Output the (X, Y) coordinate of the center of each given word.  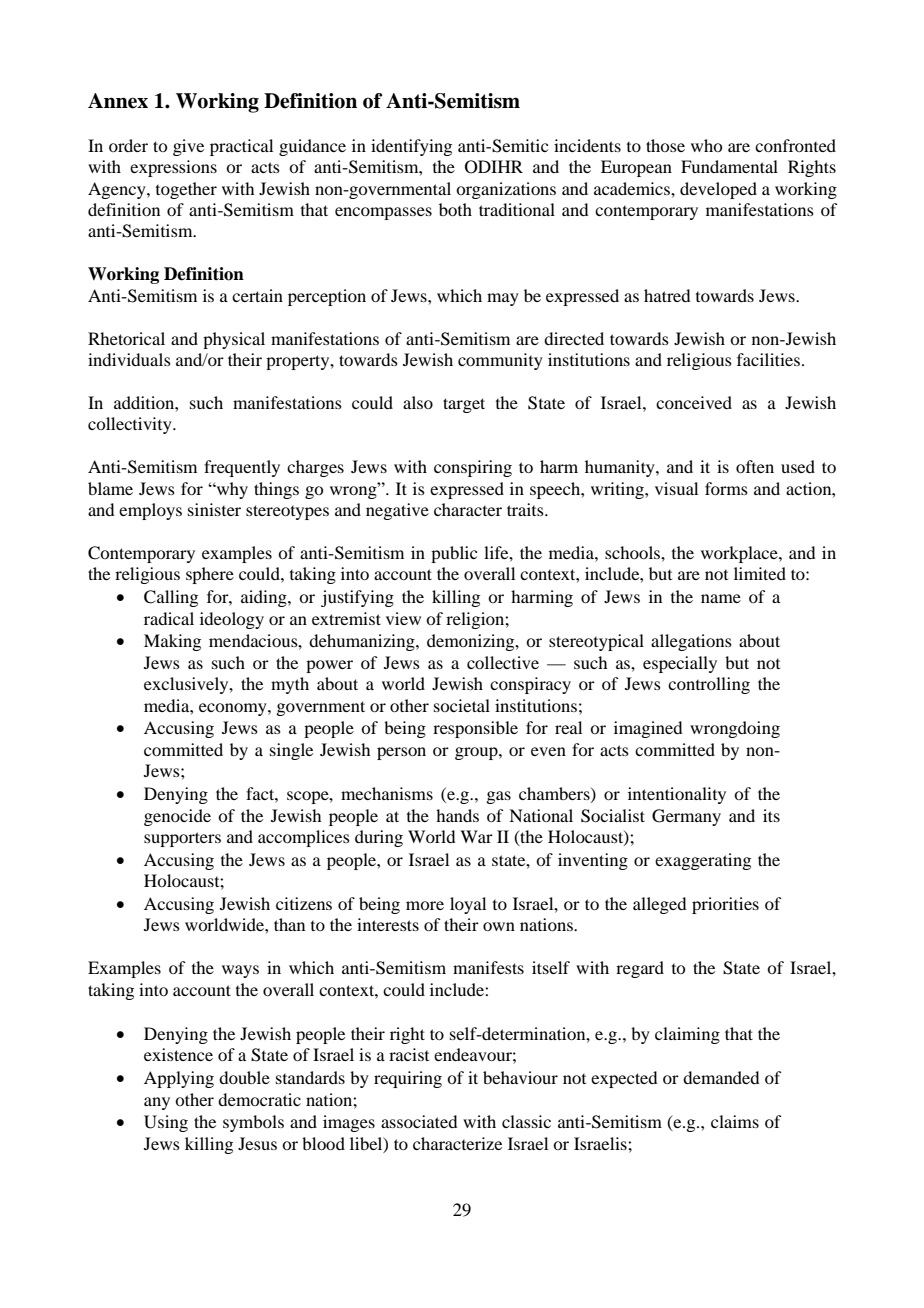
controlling (709, 685)
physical (234, 340)
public (454, 554)
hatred (667, 295)
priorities (725, 905)
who (706, 145)
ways (240, 971)
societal (462, 705)
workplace (740, 554)
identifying (411, 147)
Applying (179, 1079)
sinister (214, 509)
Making (172, 642)
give (188, 147)
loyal (468, 905)
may (503, 299)
